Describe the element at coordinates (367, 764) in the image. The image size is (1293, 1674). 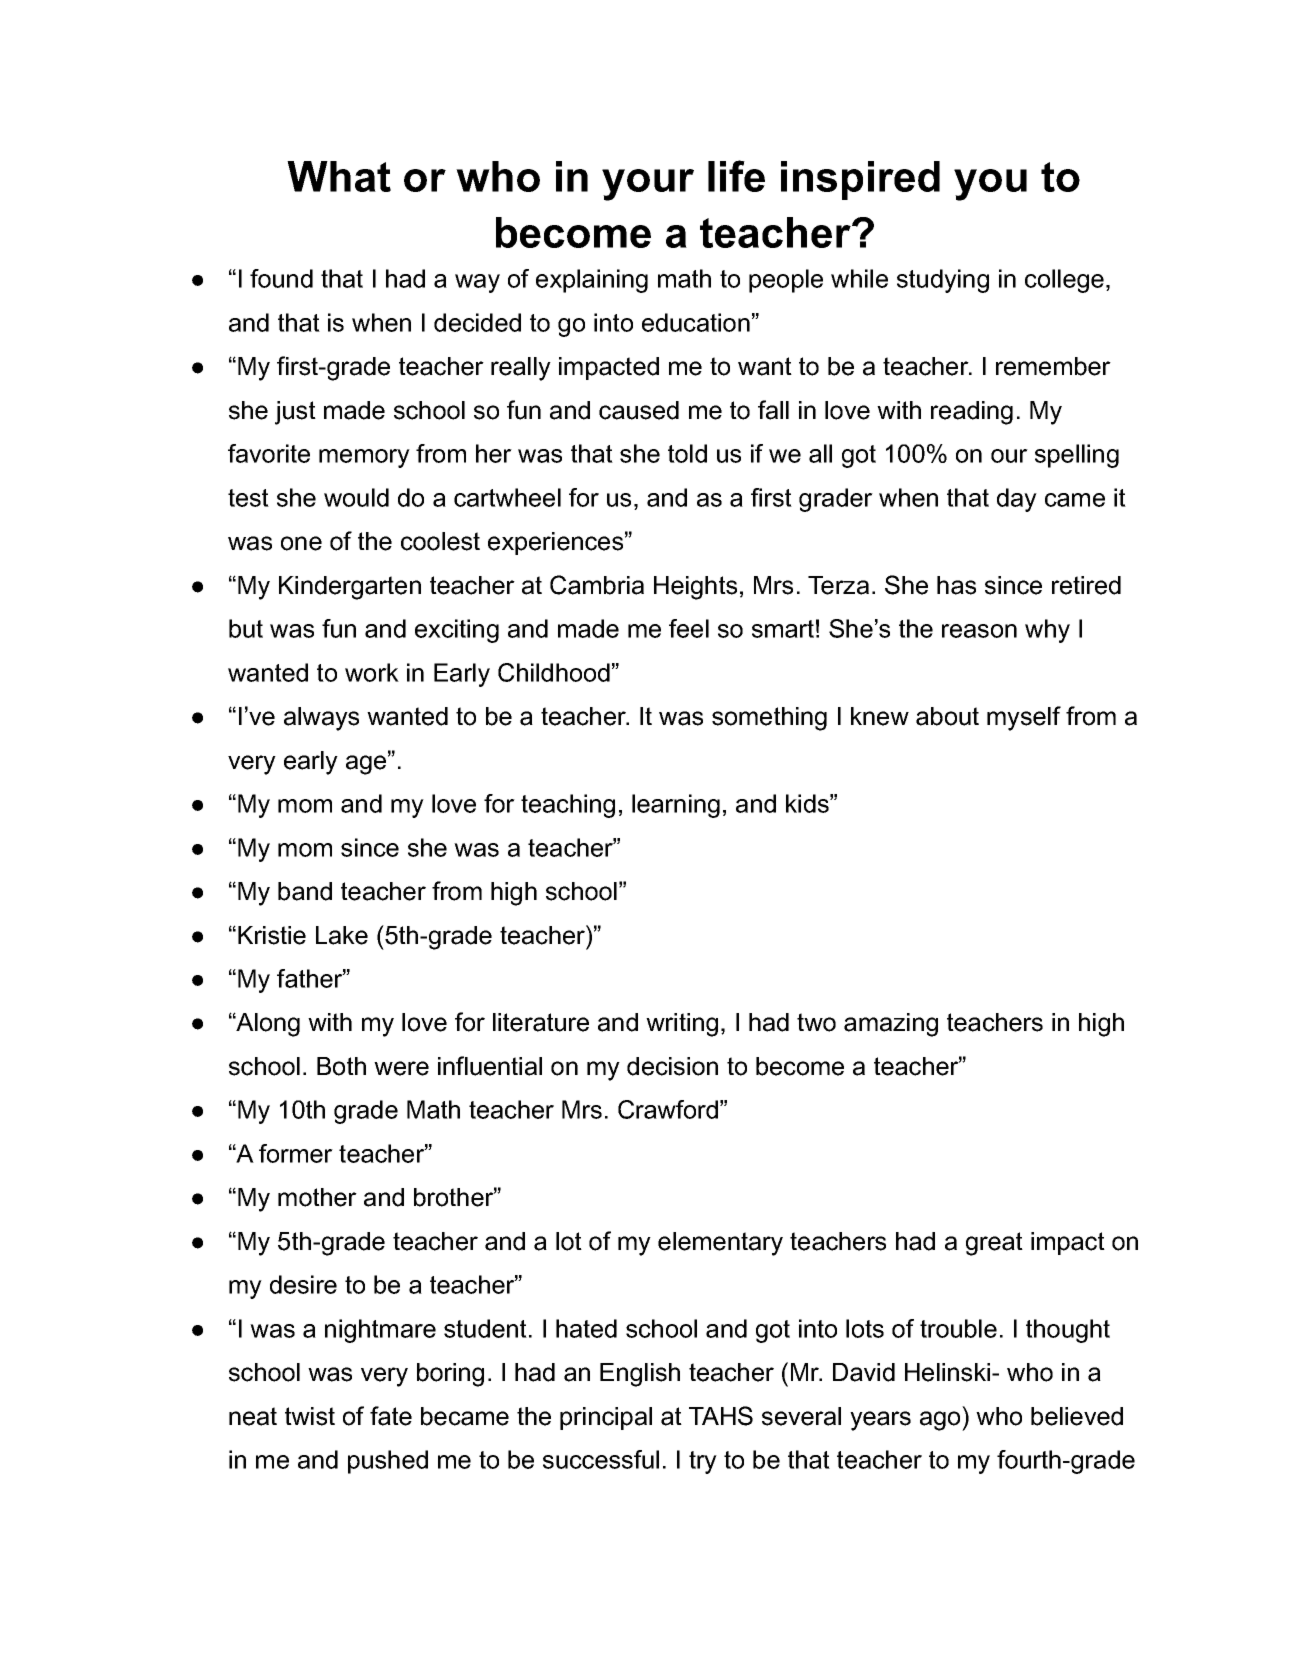
I see `age` at that location.
